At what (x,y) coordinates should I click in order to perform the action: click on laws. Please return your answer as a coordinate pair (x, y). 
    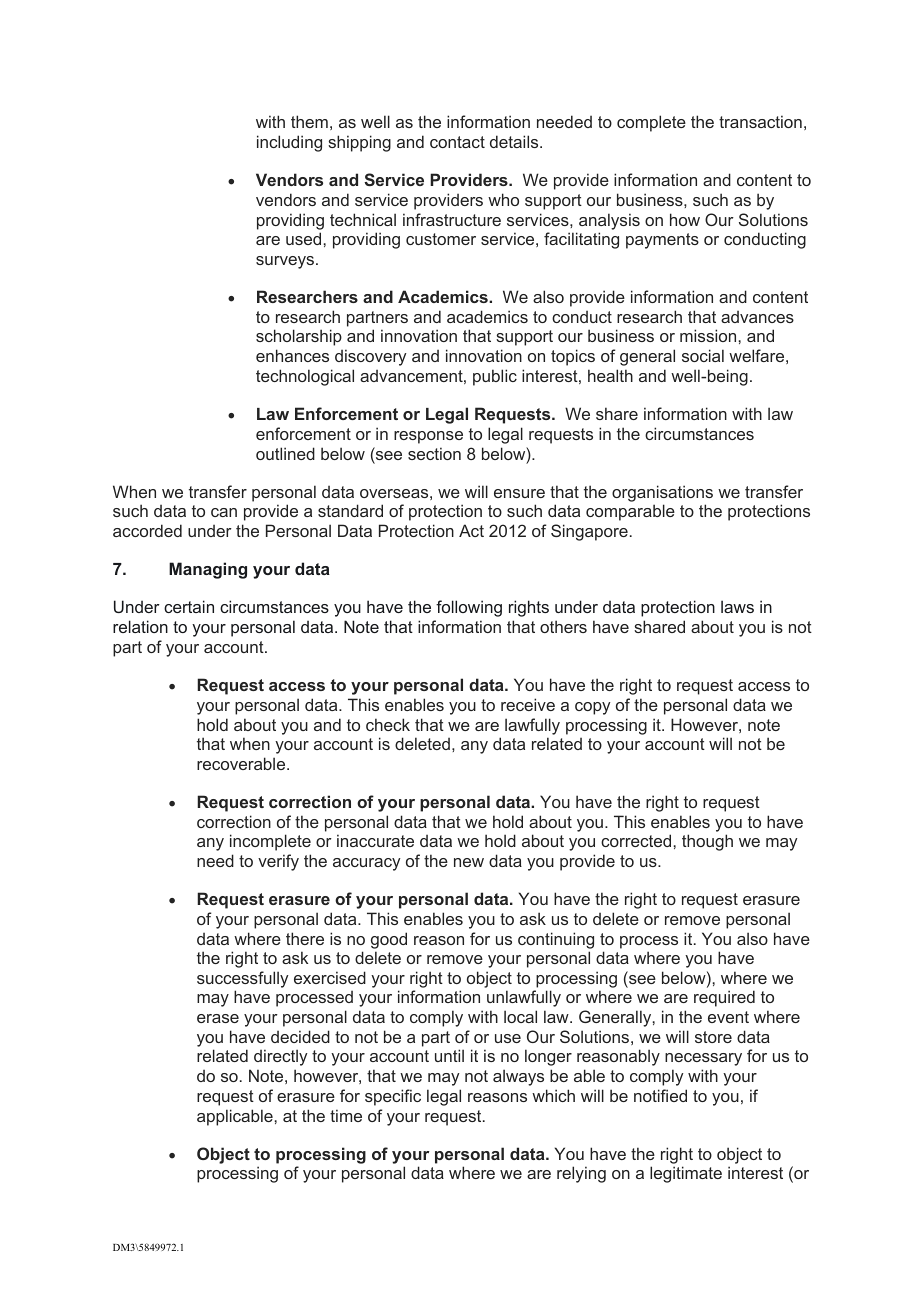
    Looking at the image, I should click on (737, 606).
